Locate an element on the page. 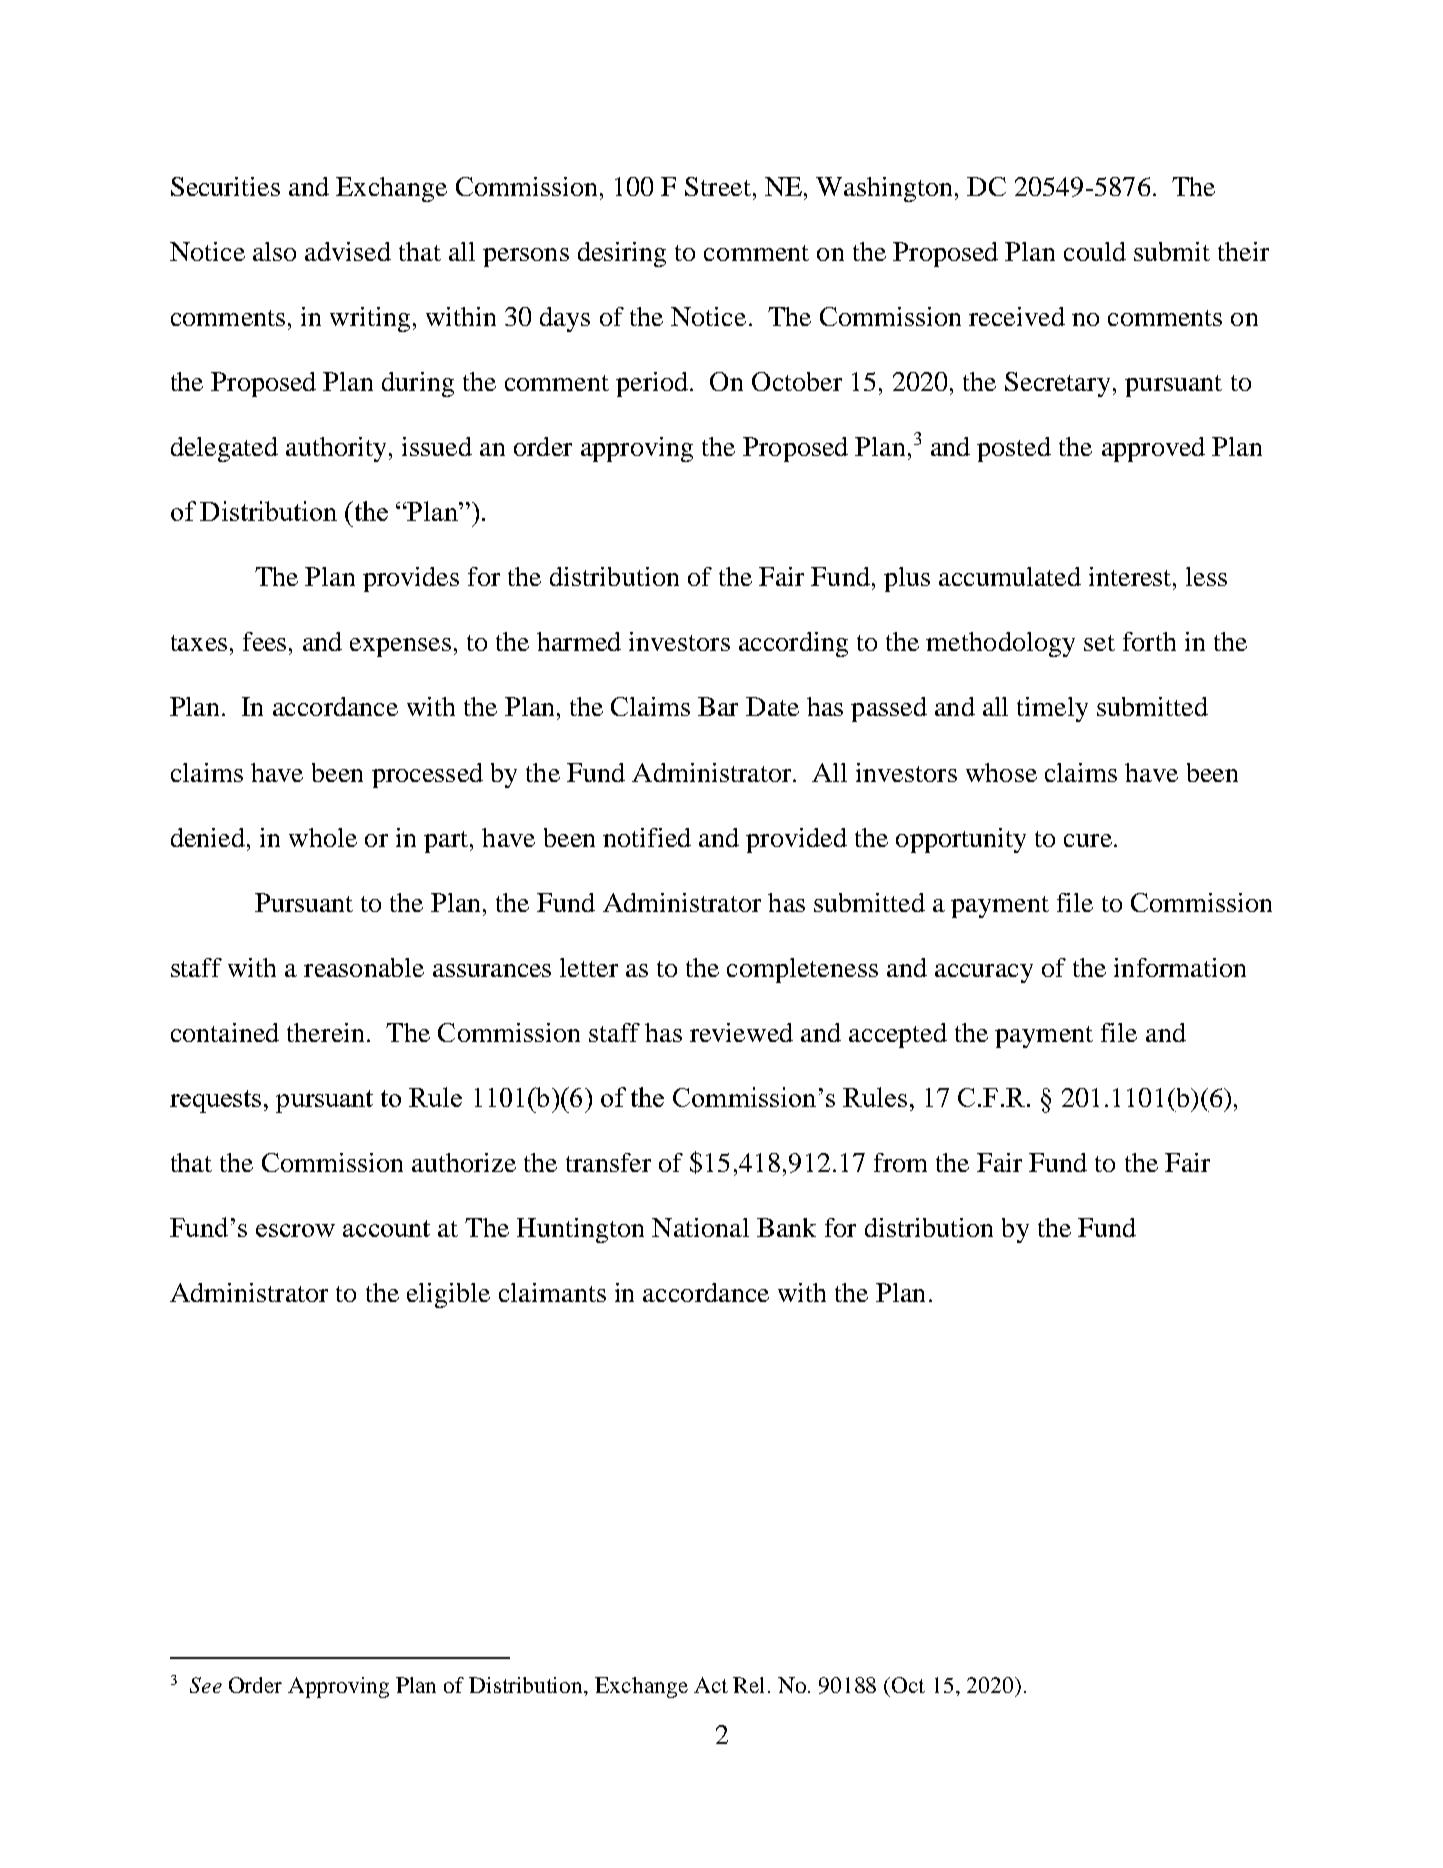 This image has width=1443, height=1868. completeness is located at coordinates (802, 970).
